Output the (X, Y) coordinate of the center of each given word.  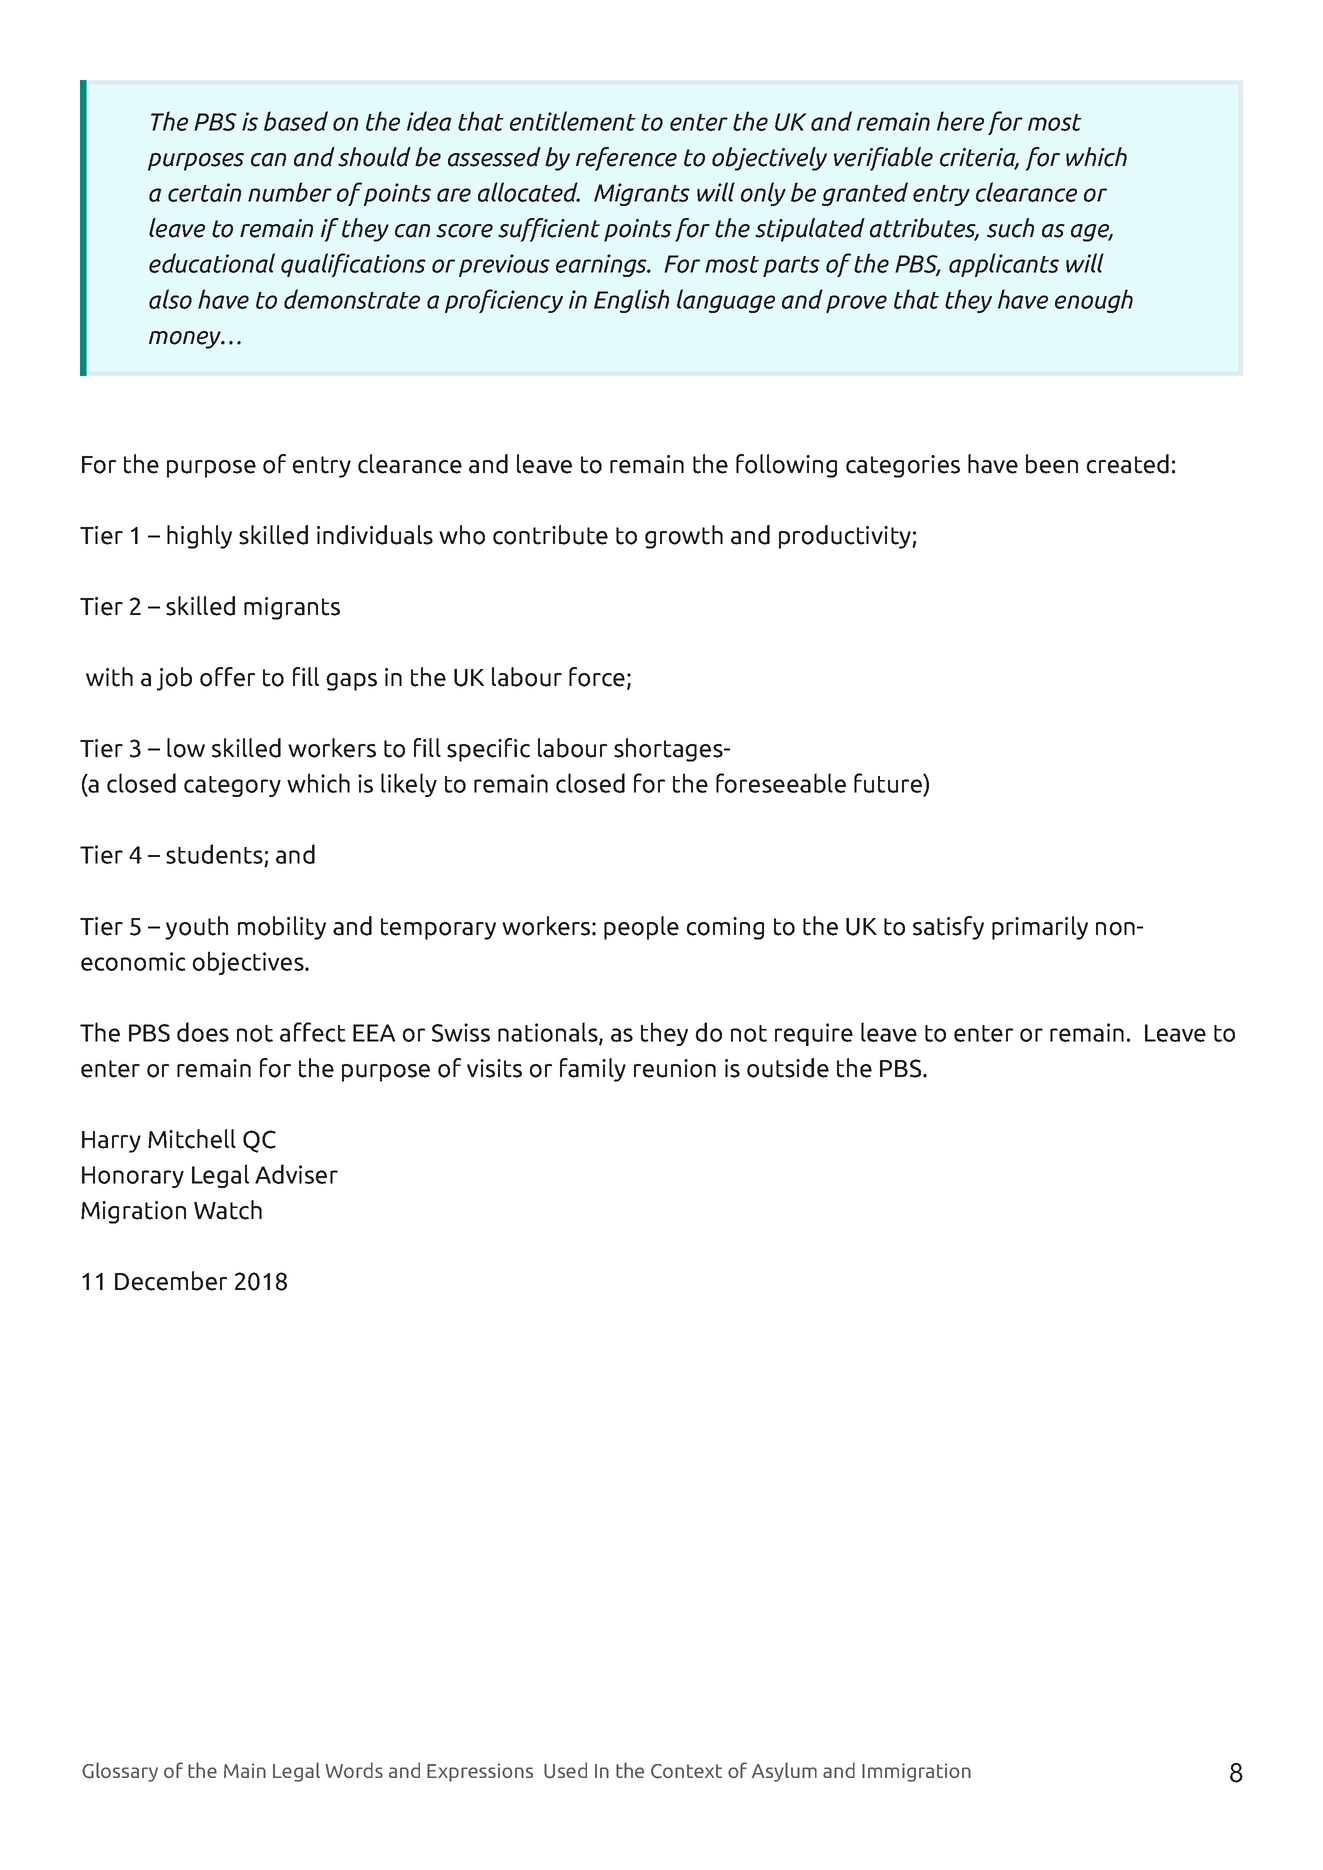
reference (626, 159)
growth (684, 537)
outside (788, 1068)
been (1052, 464)
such (1010, 228)
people (641, 928)
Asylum (784, 1772)
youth (196, 928)
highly (199, 537)
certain (204, 192)
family (593, 1070)
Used (565, 1770)
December (171, 1281)
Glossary (120, 1772)
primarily (1040, 928)
